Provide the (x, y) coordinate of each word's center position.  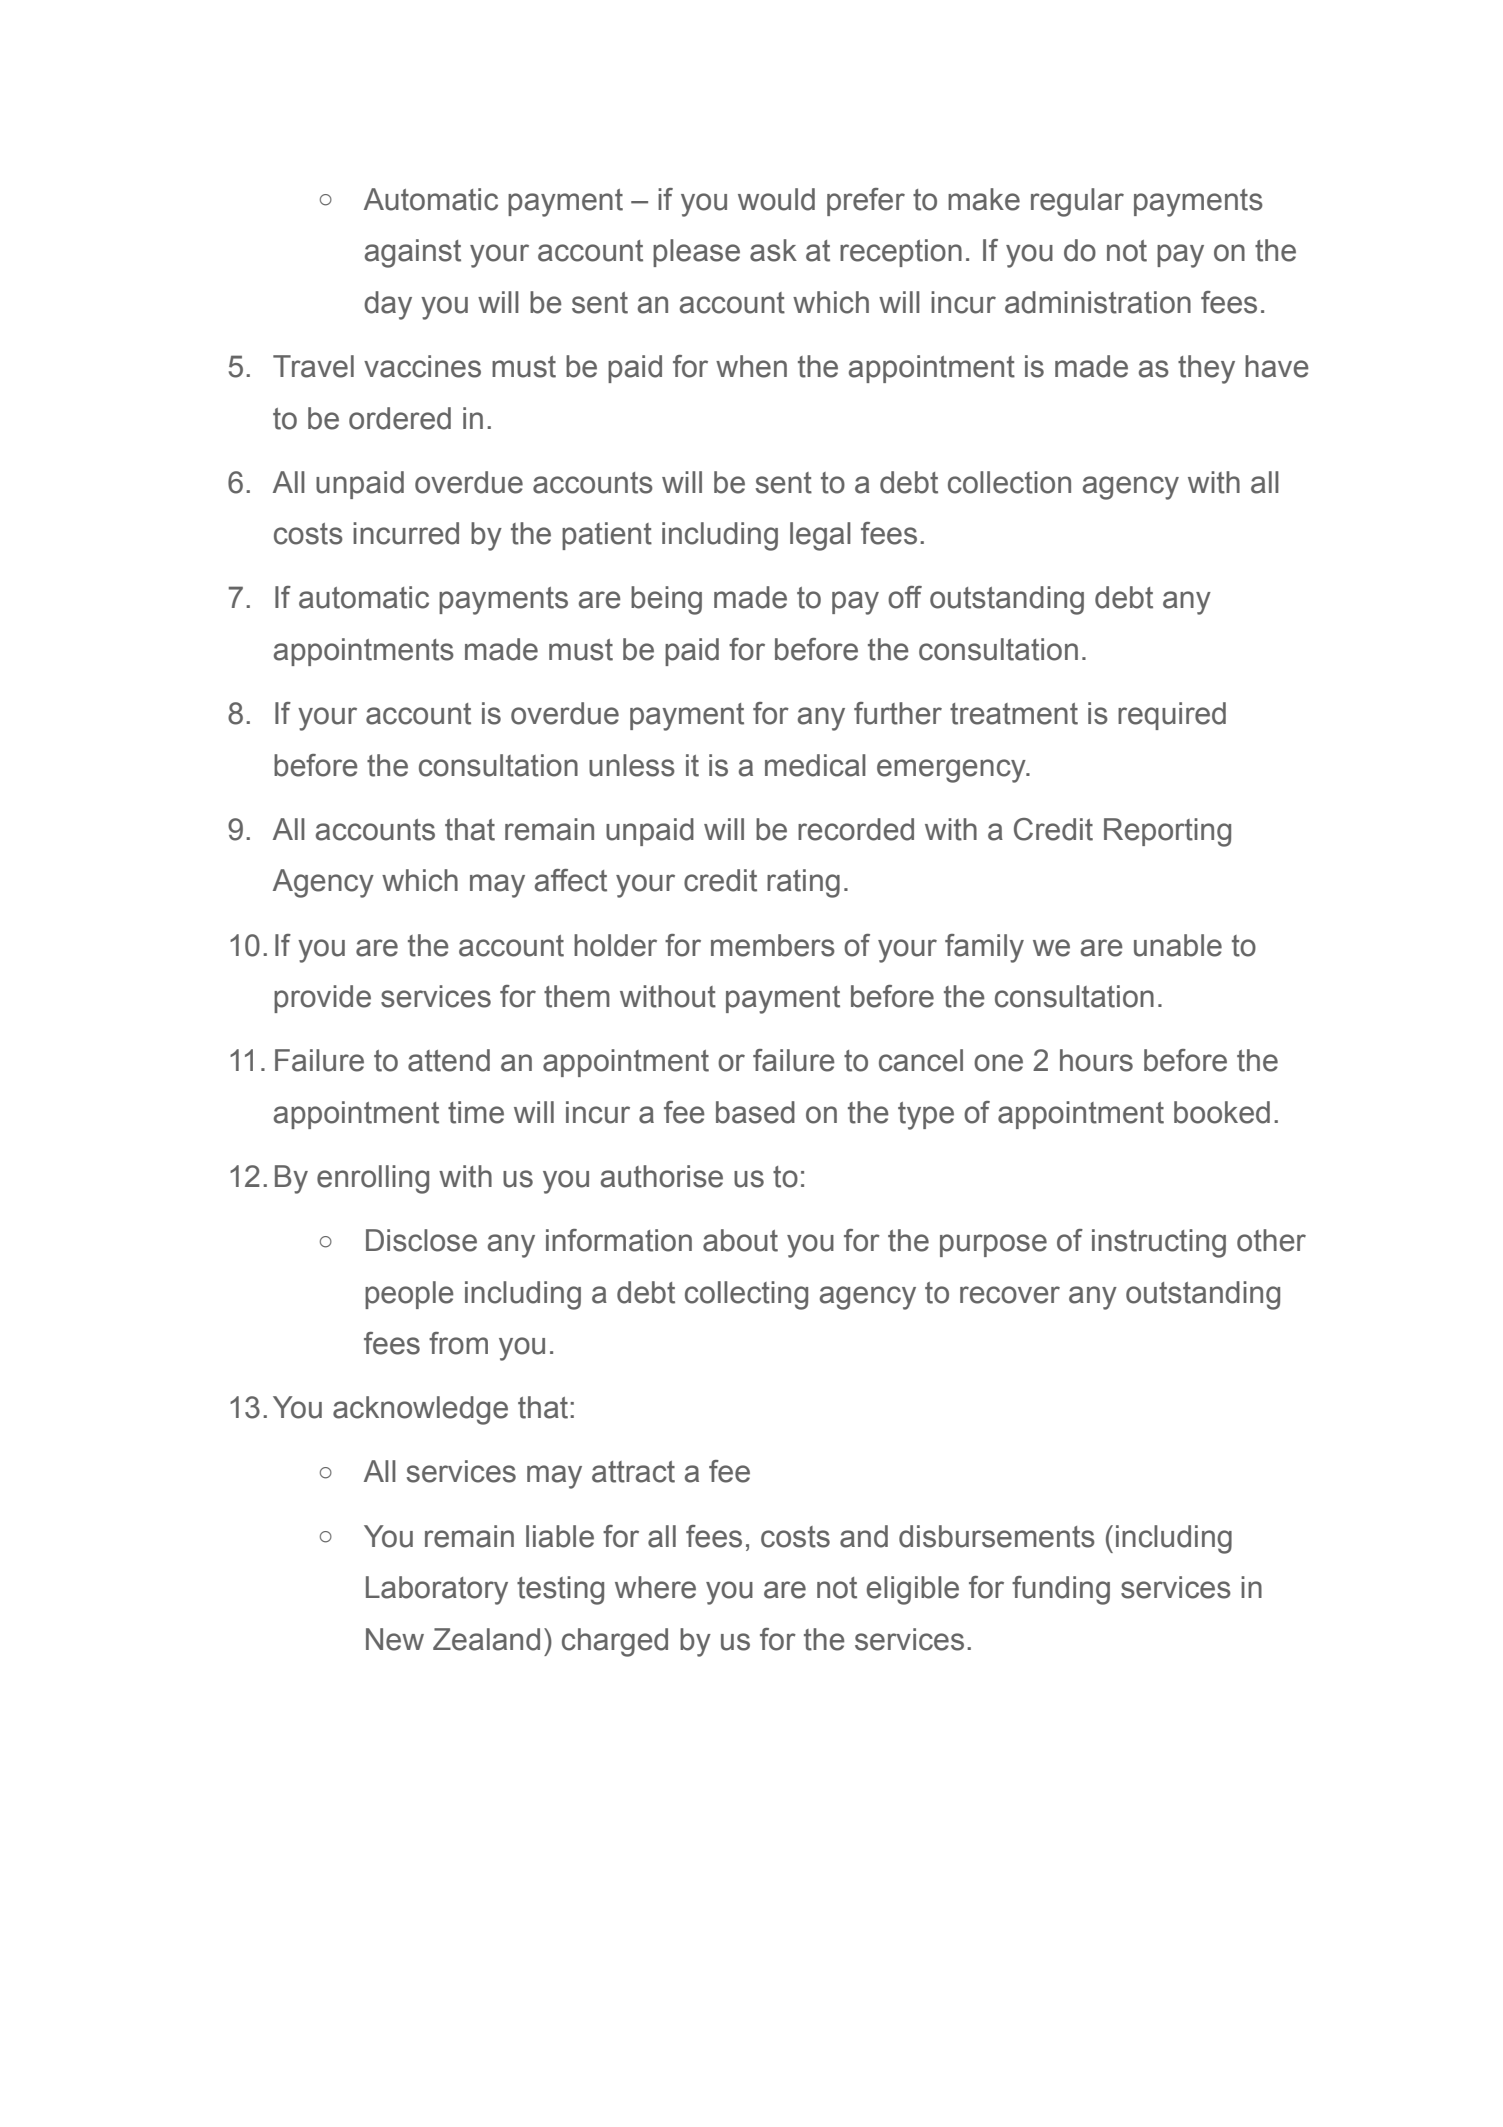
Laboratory (437, 1590)
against (413, 253)
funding (1061, 1590)
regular (1077, 202)
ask (773, 250)
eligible (913, 1590)
